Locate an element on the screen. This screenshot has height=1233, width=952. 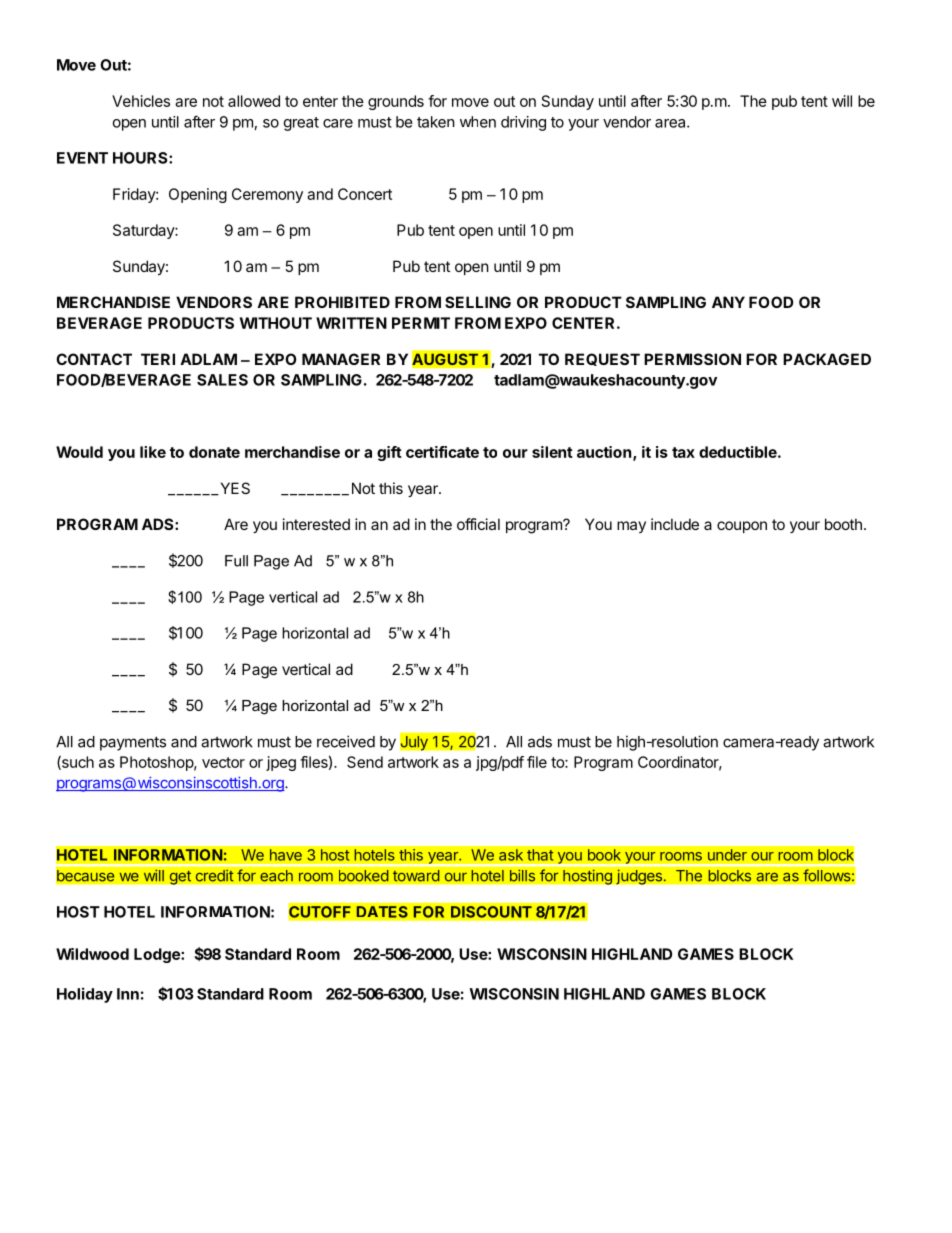
Vehicles is located at coordinates (141, 101).
